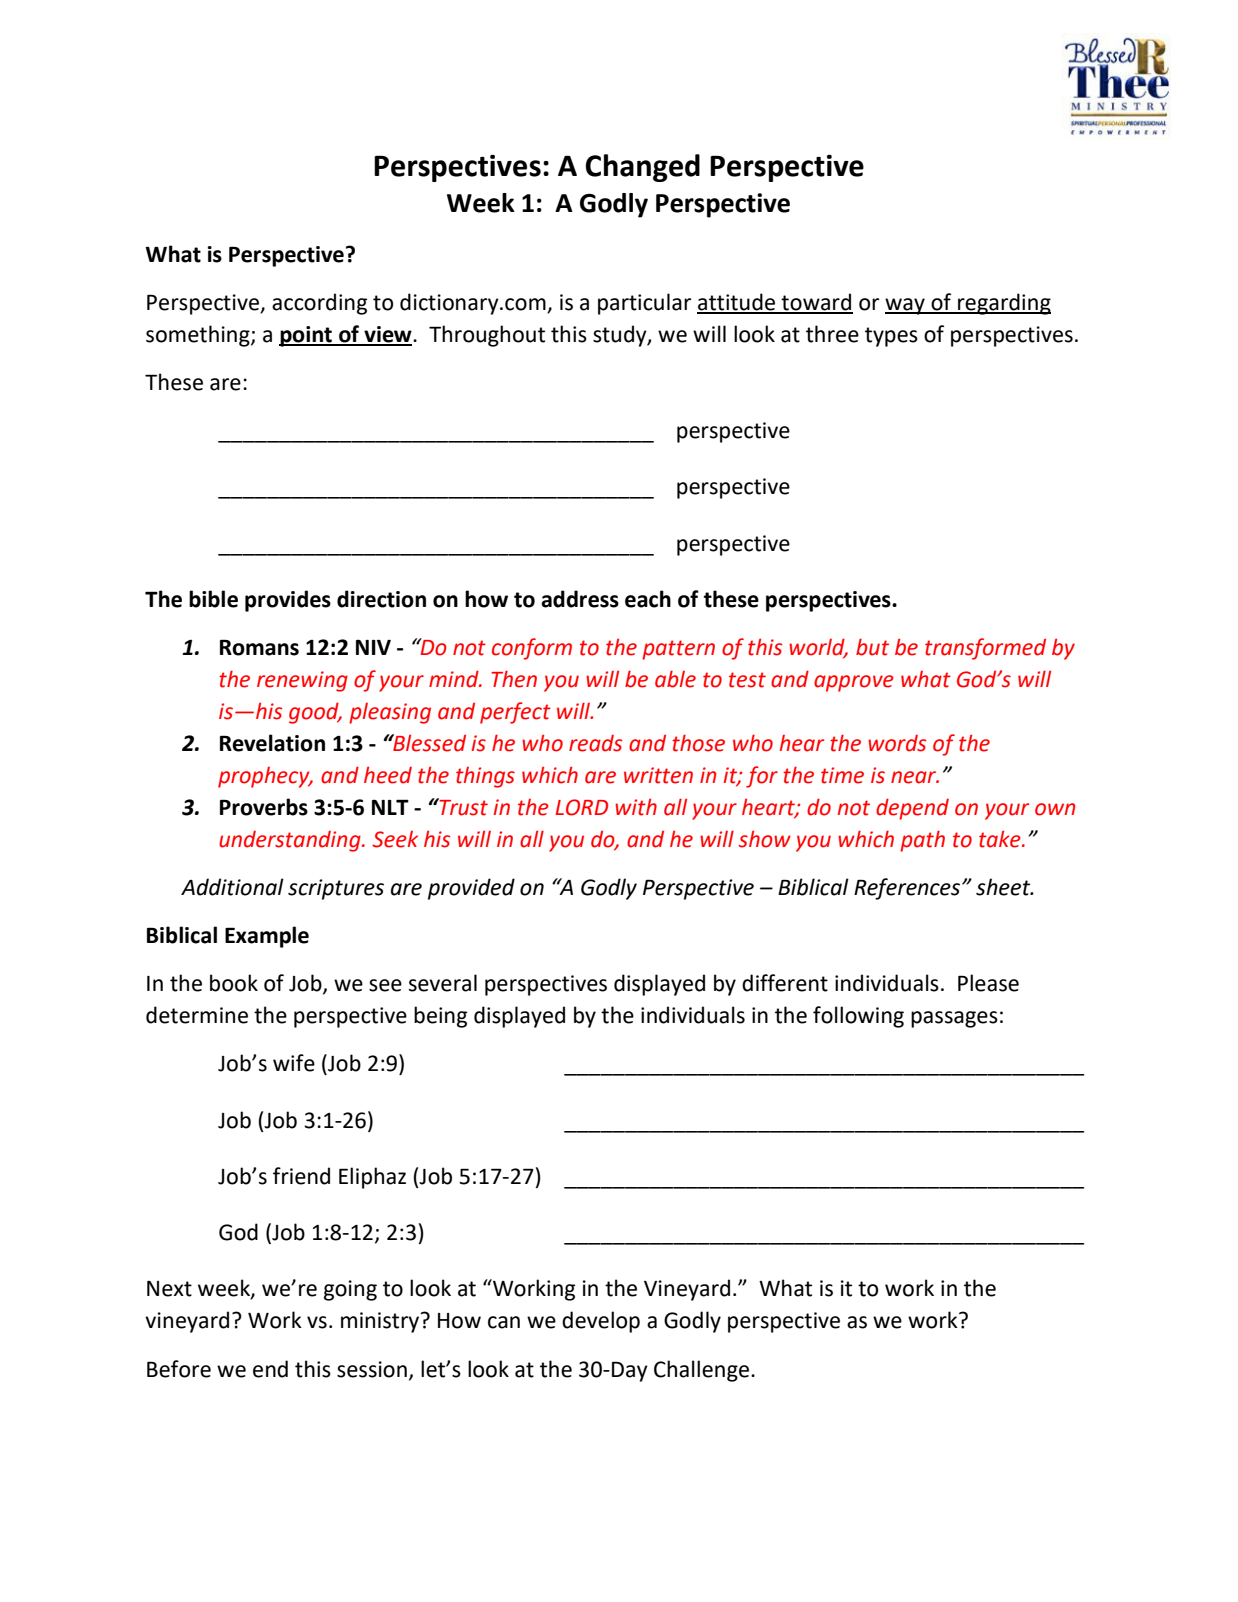 This screenshot has height=1602, width=1238. What do you see at coordinates (440, 1017) in the screenshot?
I see `being` at bounding box center [440, 1017].
